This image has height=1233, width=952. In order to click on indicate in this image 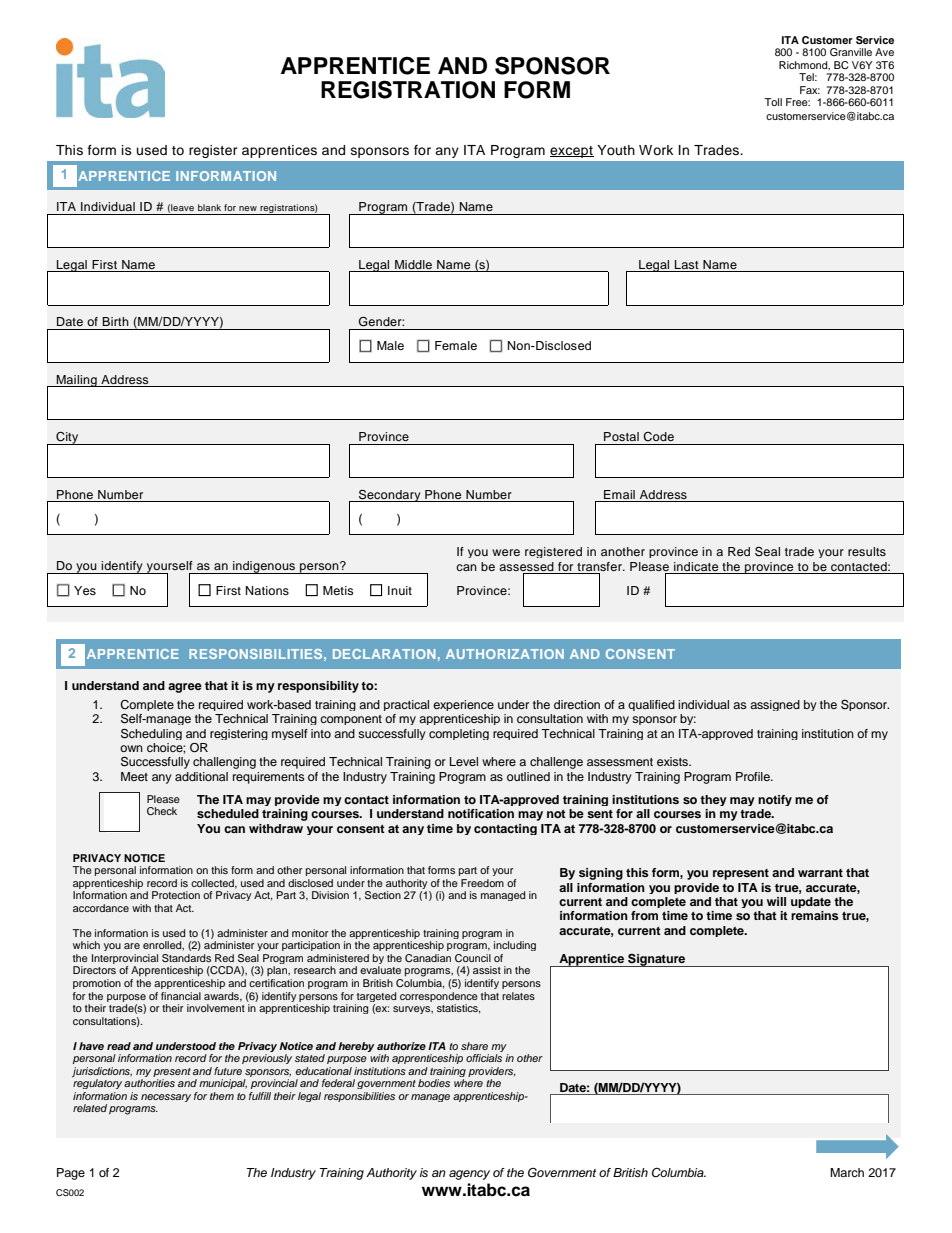, I will do `click(696, 566)`.
